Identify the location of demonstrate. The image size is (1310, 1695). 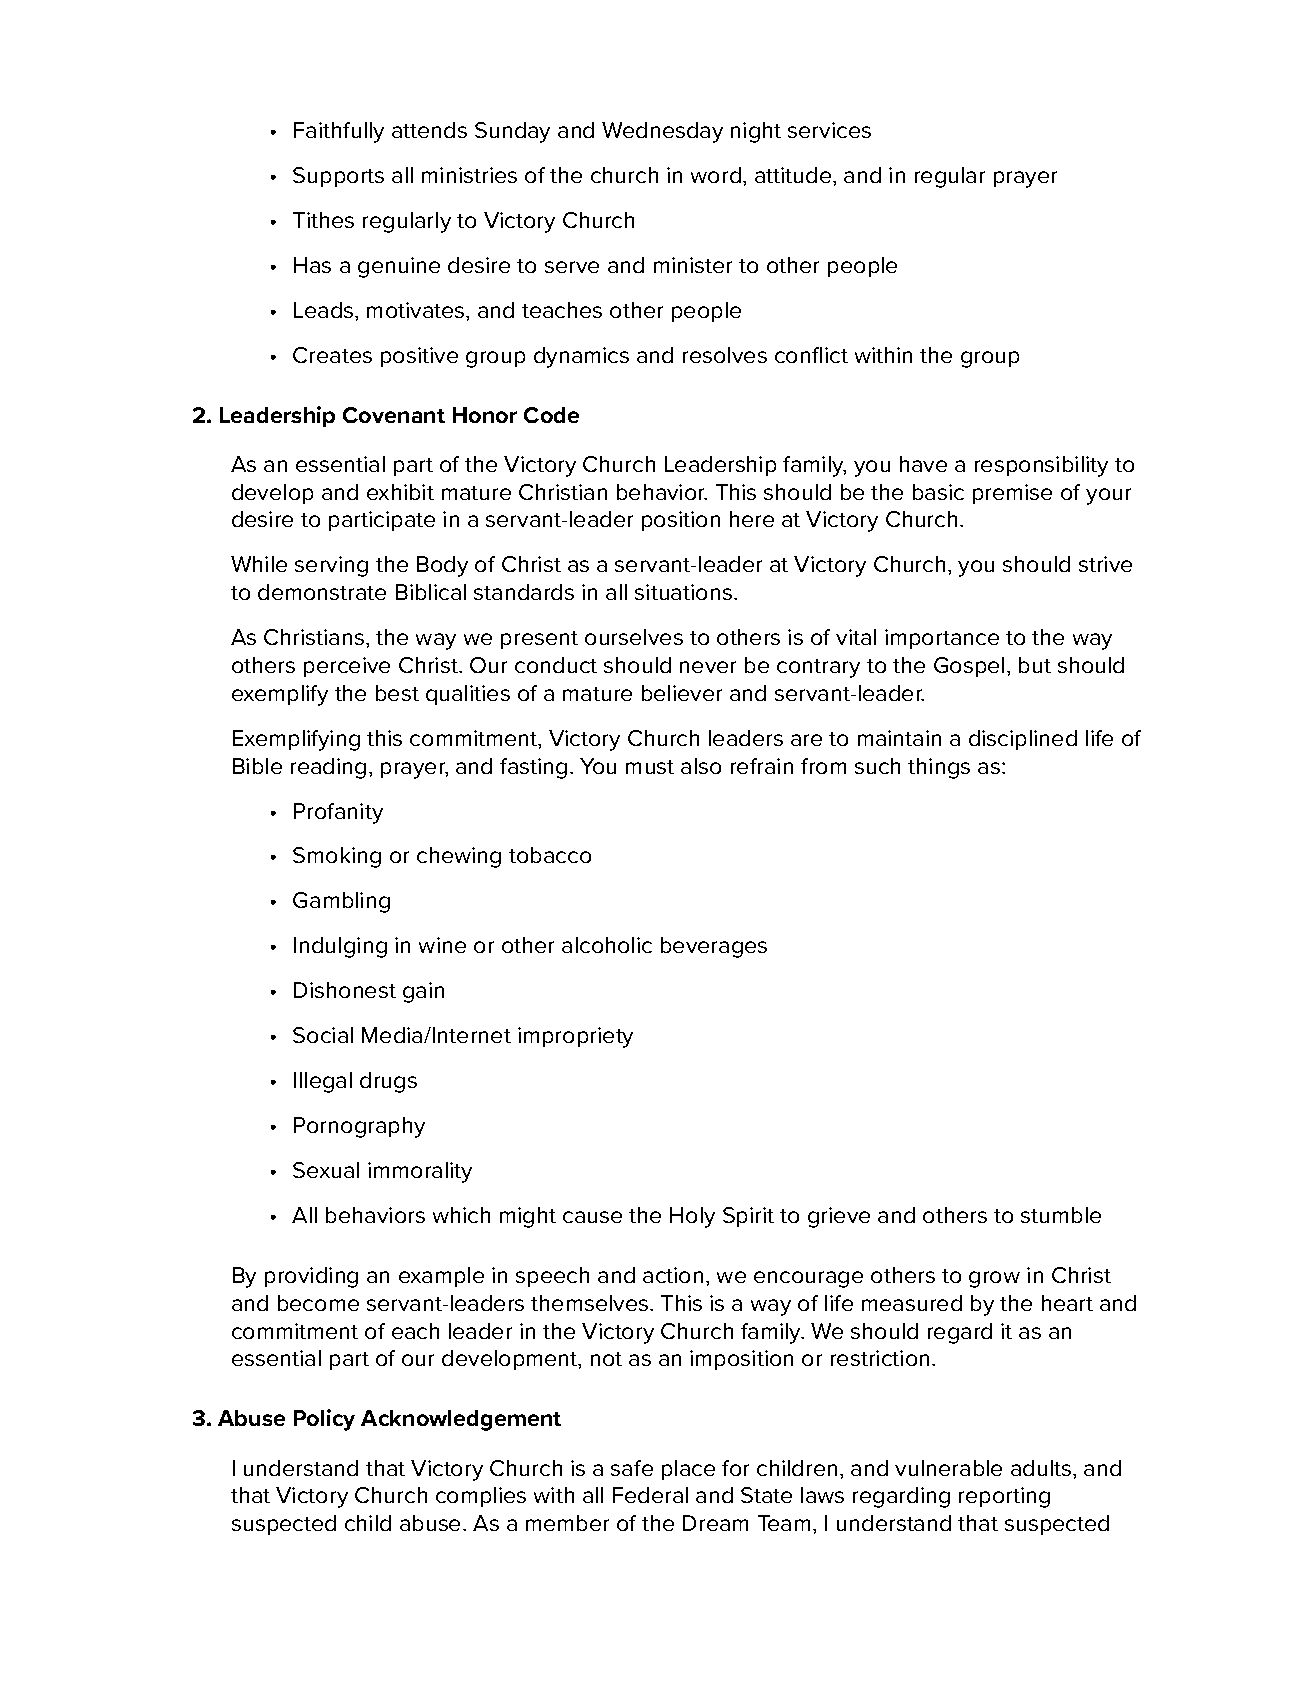
(322, 592).
